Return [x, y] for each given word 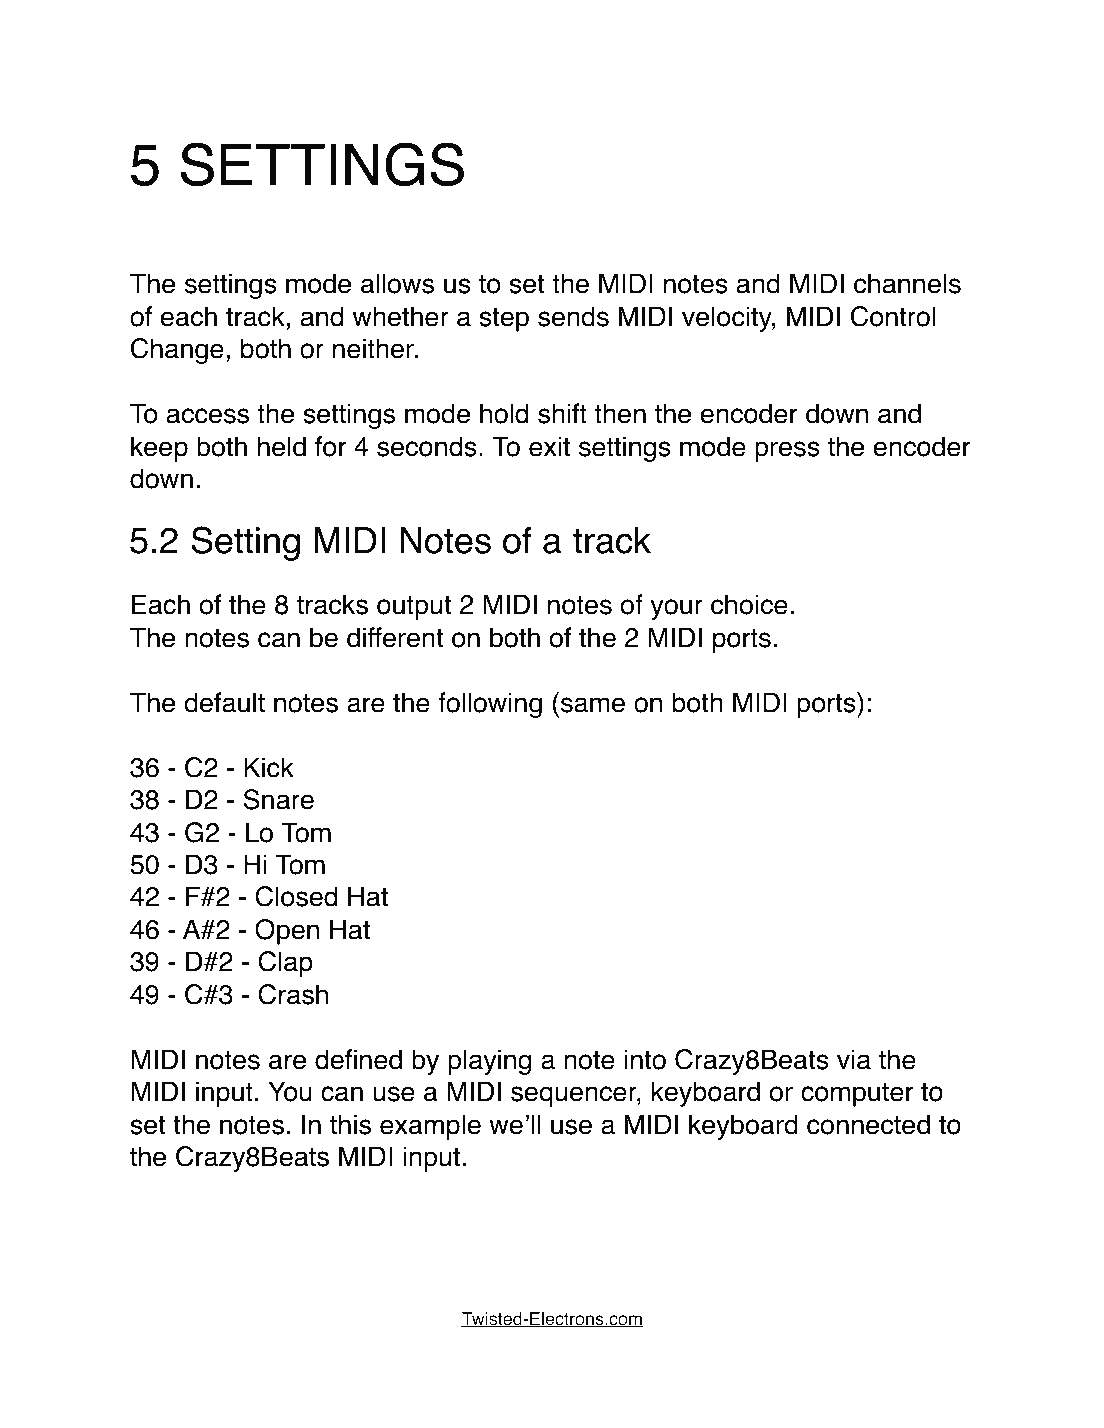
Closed [296, 896]
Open [287, 932]
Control [893, 316]
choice [749, 604]
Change [177, 351]
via [854, 1059]
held [282, 446]
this [350, 1124]
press [787, 451]
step [504, 320]
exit [549, 446]
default [224, 702]
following [490, 705]
